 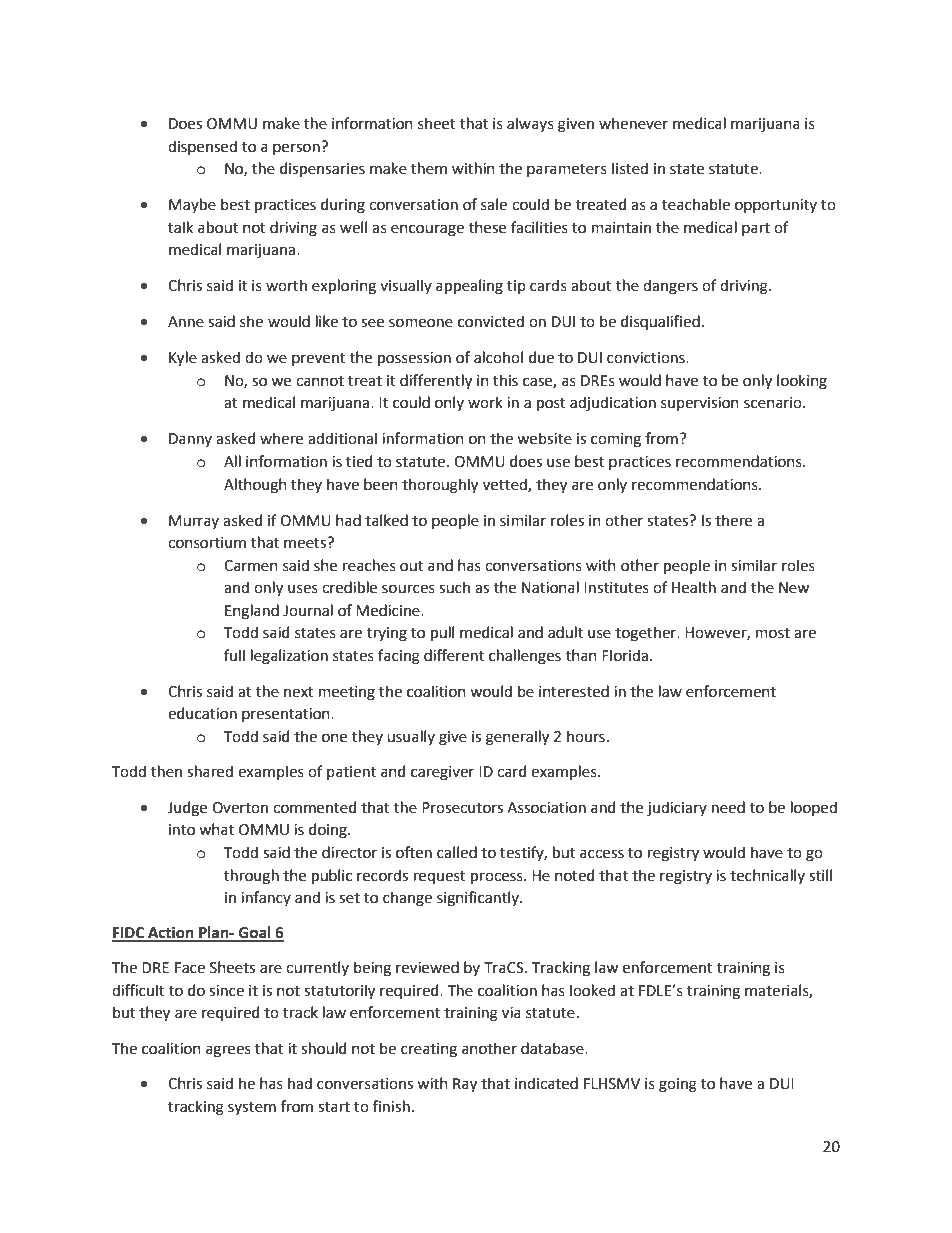 What do you see at coordinates (767, 876) in the screenshot?
I see `technically` at bounding box center [767, 876].
